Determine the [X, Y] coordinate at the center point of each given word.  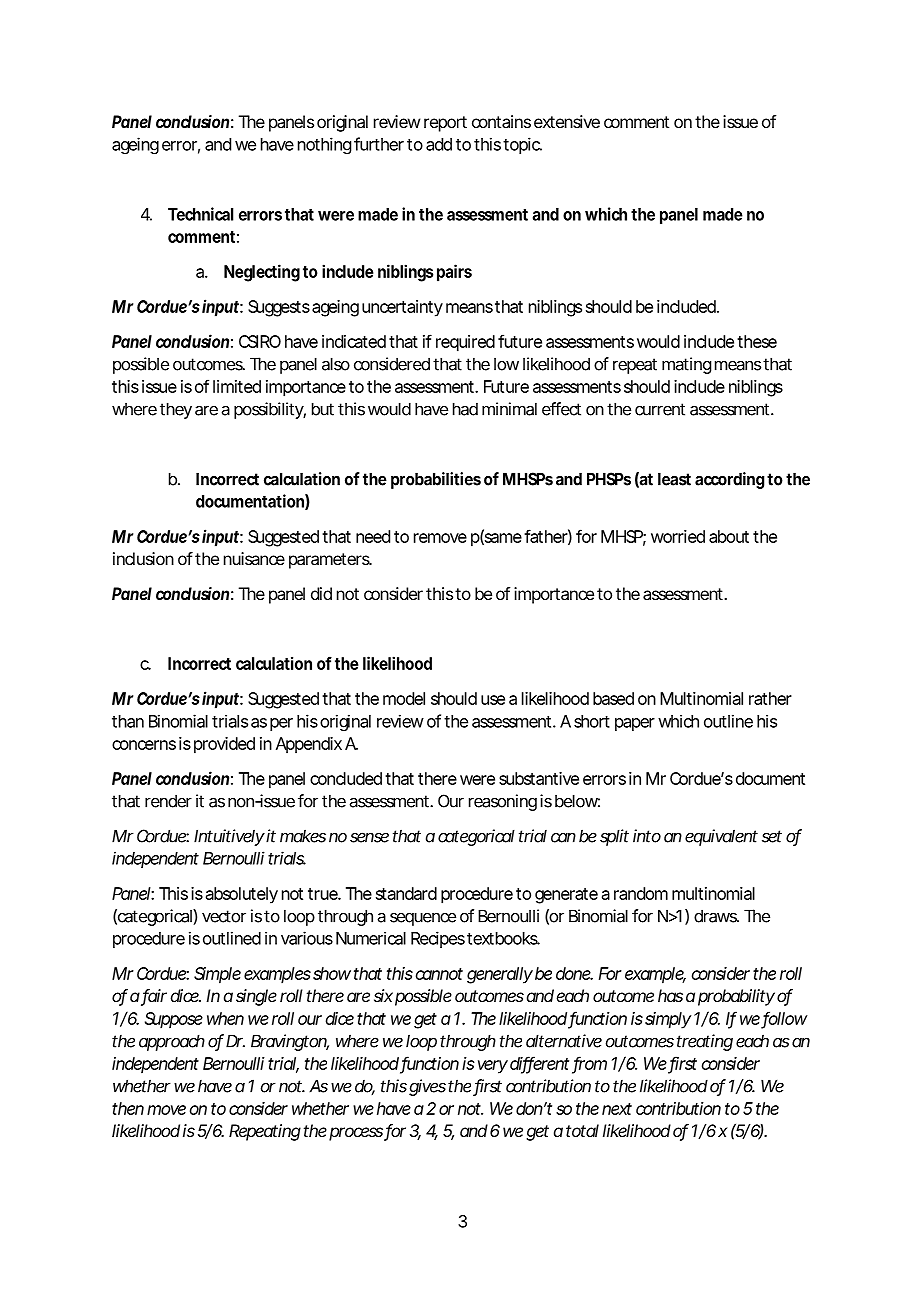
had [465, 409]
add [439, 144]
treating [705, 1042]
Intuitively [229, 837]
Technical [200, 214]
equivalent [721, 837]
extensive [567, 121]
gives [427, 1087]
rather [770, 698]
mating [686, 365]
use [493, 700]
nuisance [254, 558]
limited [237, 386]
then [128, 1108]
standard [406, 893]
